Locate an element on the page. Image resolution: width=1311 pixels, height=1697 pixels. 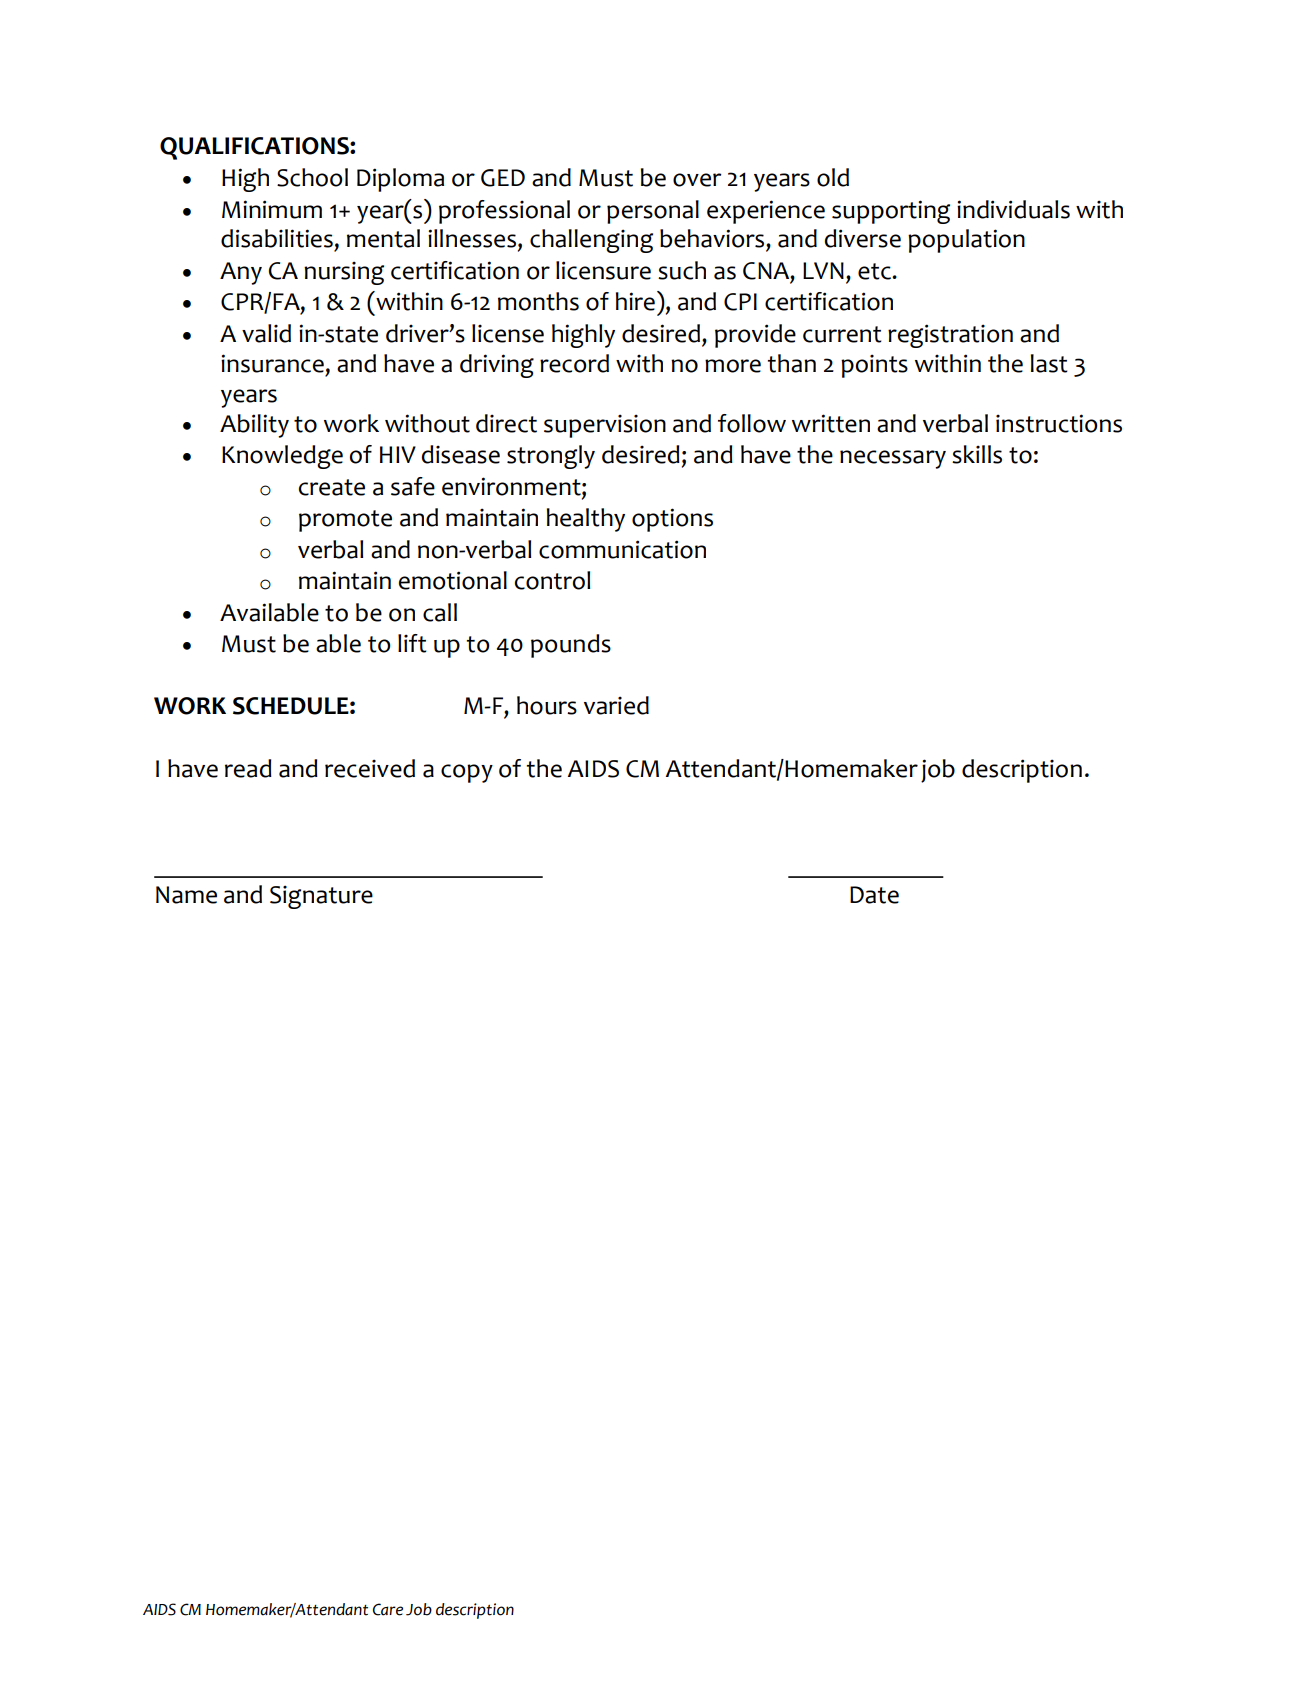
Signature is located at coordinates (321, 897).
